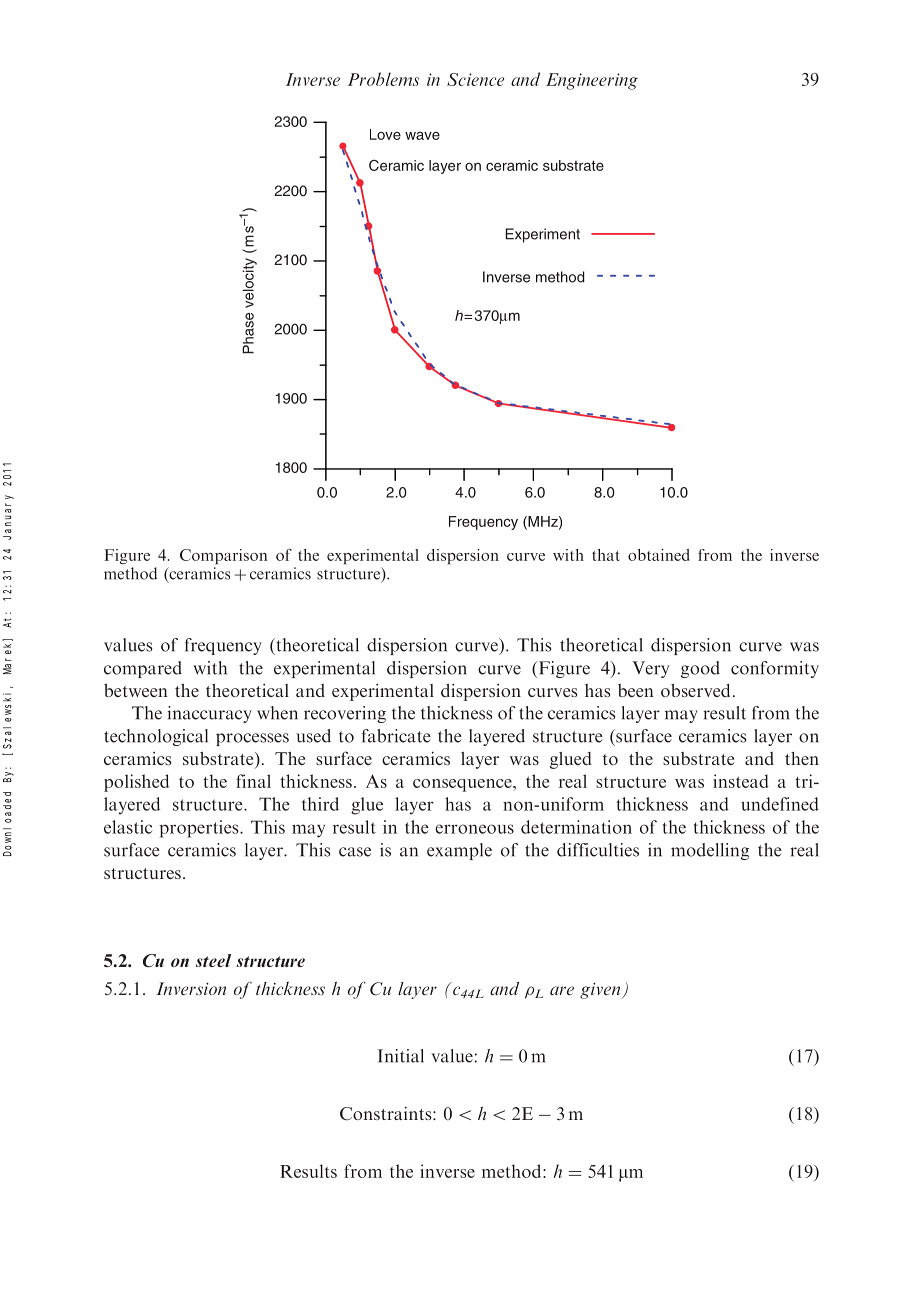  What do you see at coordinates (658, 555) in the screenshot?
I see `obtained` at bounding box center [658, 555].
